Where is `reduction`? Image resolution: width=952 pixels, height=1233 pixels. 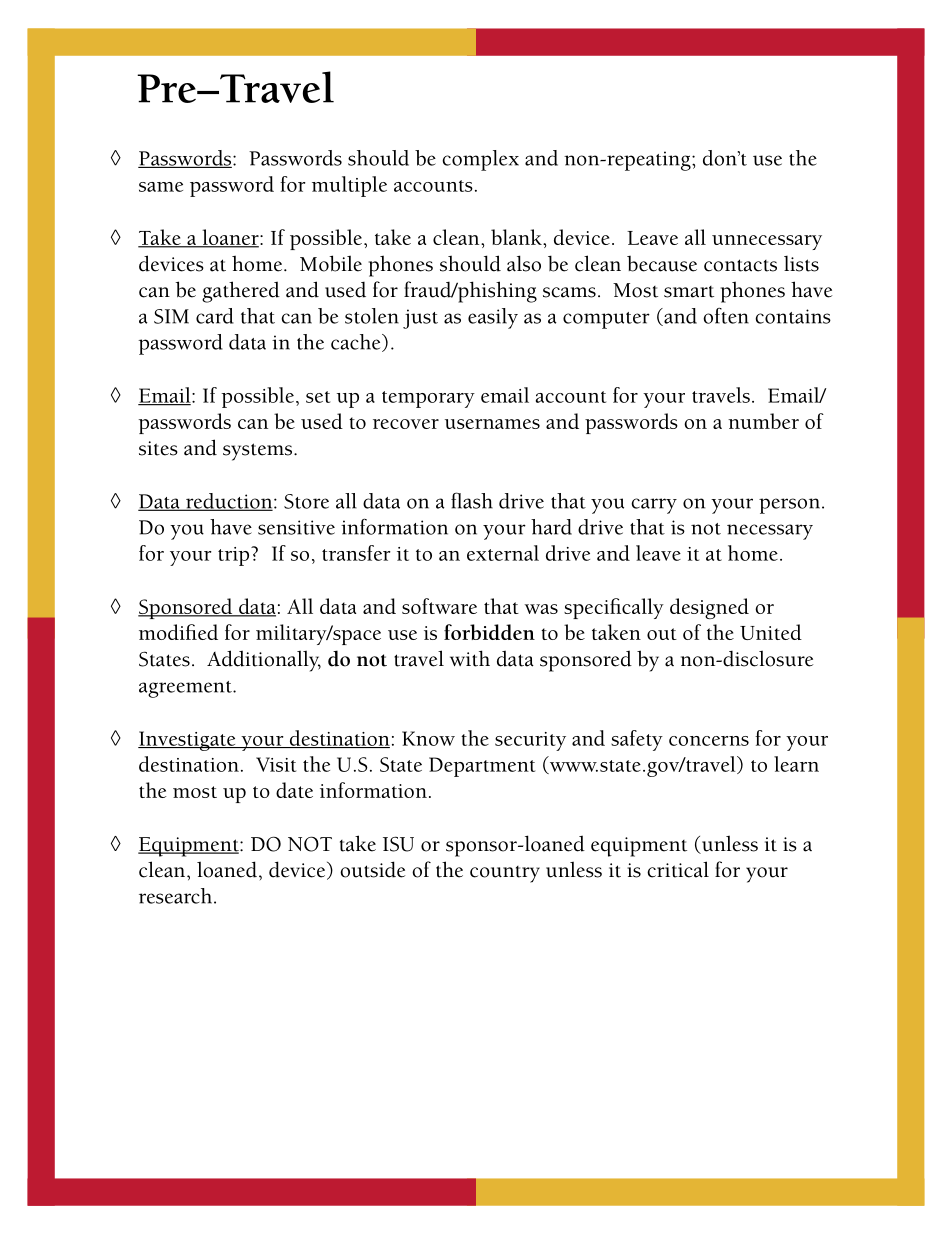 reduction is located at coordinates (229, 502).
